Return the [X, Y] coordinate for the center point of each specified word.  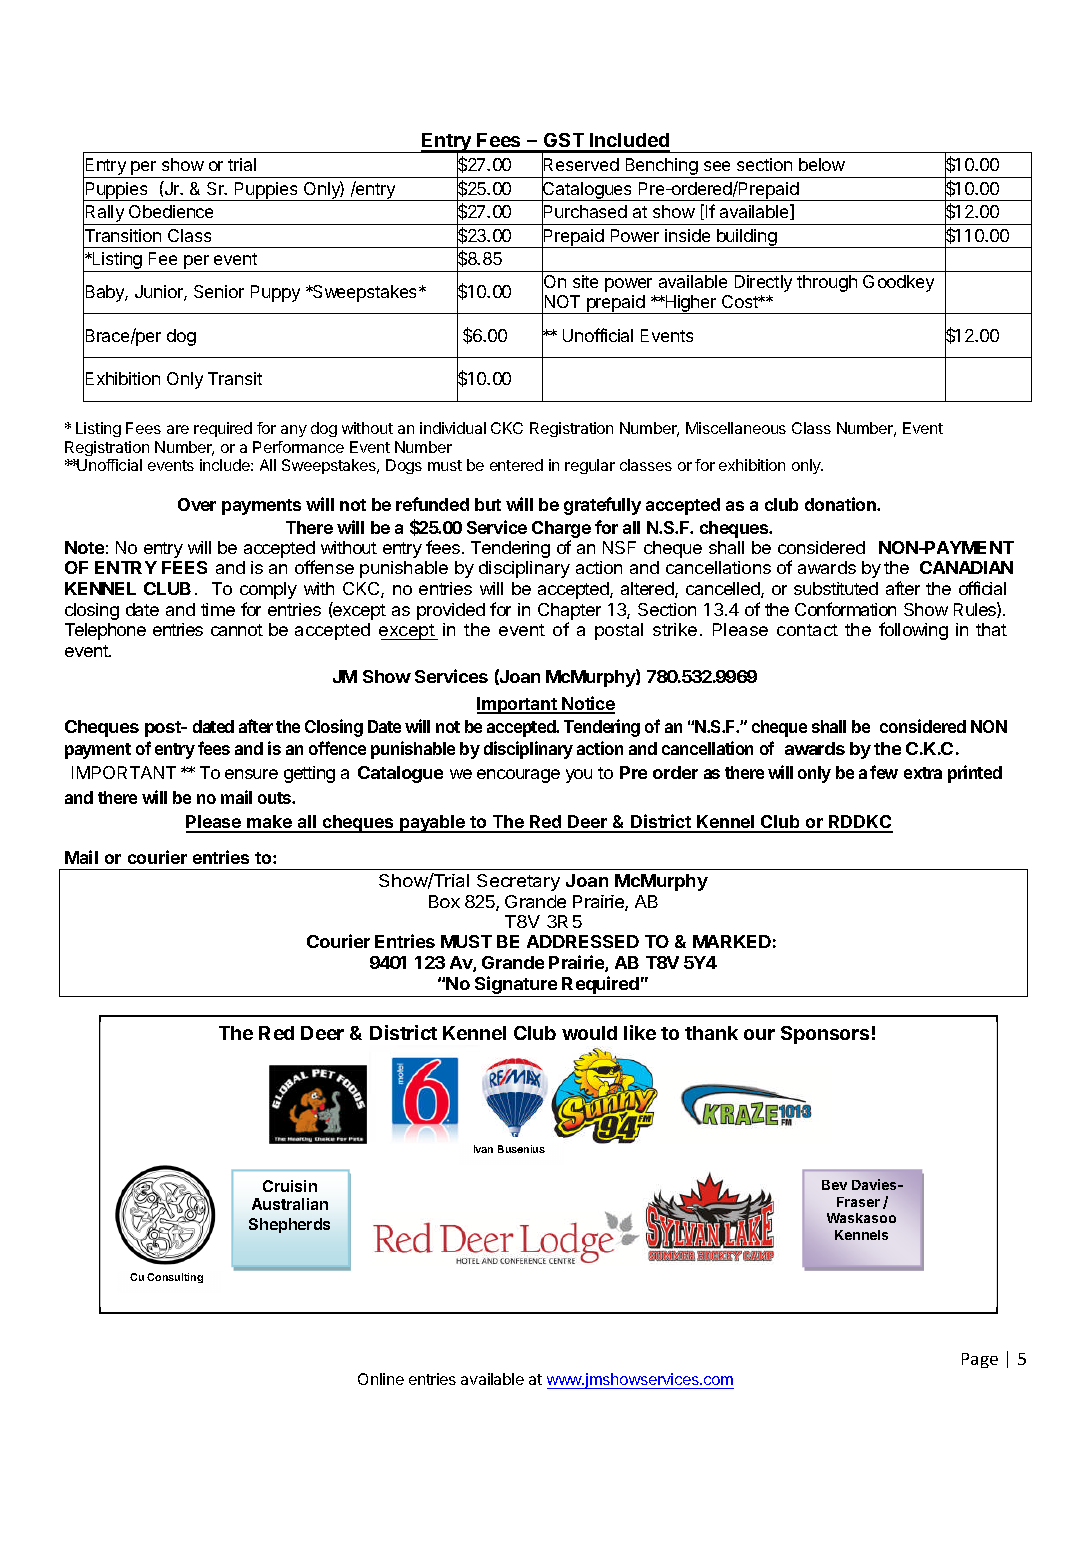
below [822, 164]
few [884, 772]
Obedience [171, 211]
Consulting [175, 1278]
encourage [518, 776]
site [585, 281]
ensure [251, 774]
